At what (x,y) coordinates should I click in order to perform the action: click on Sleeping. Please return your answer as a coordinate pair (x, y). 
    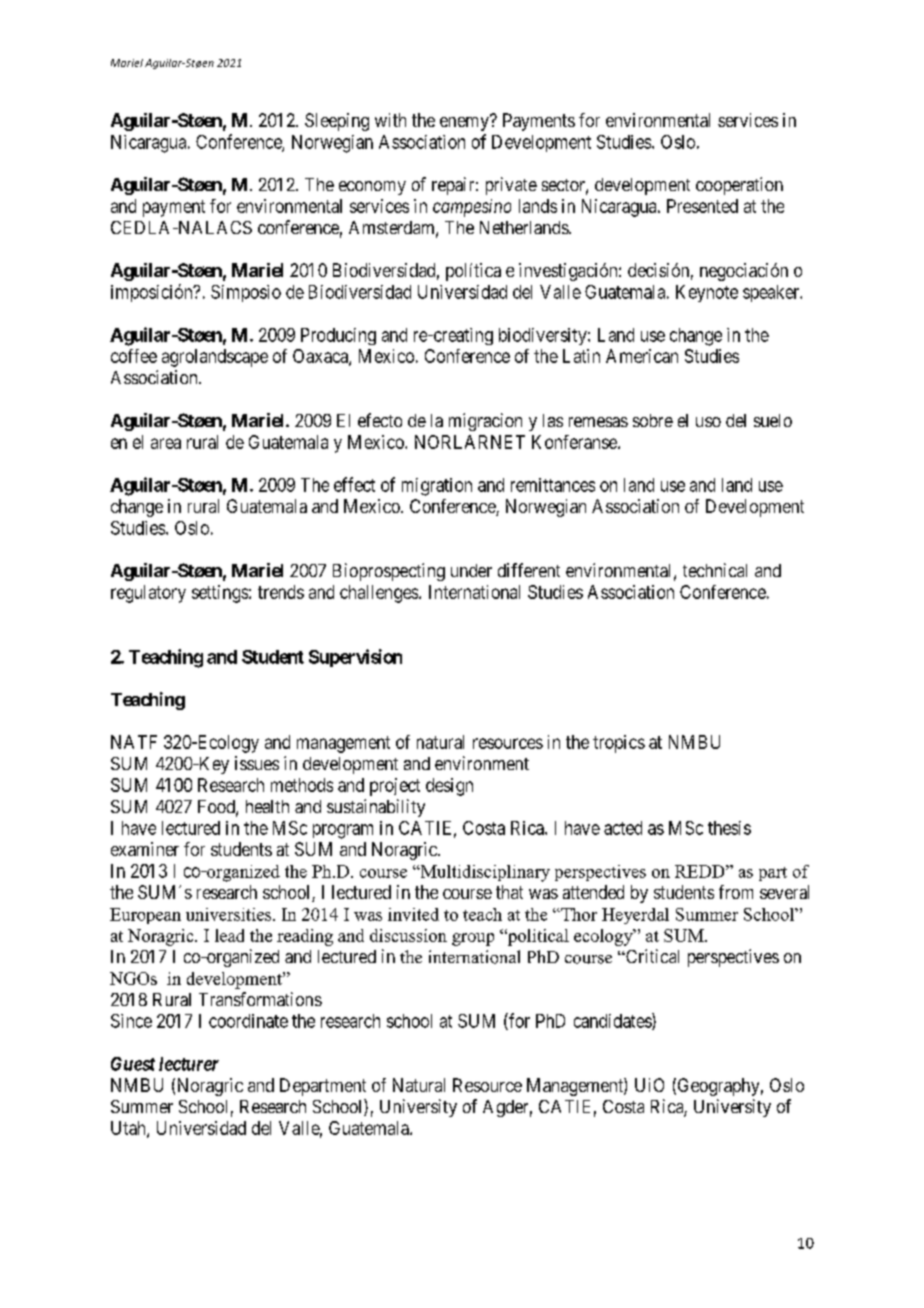
    Looking at the image, I should click on (337, 122).
